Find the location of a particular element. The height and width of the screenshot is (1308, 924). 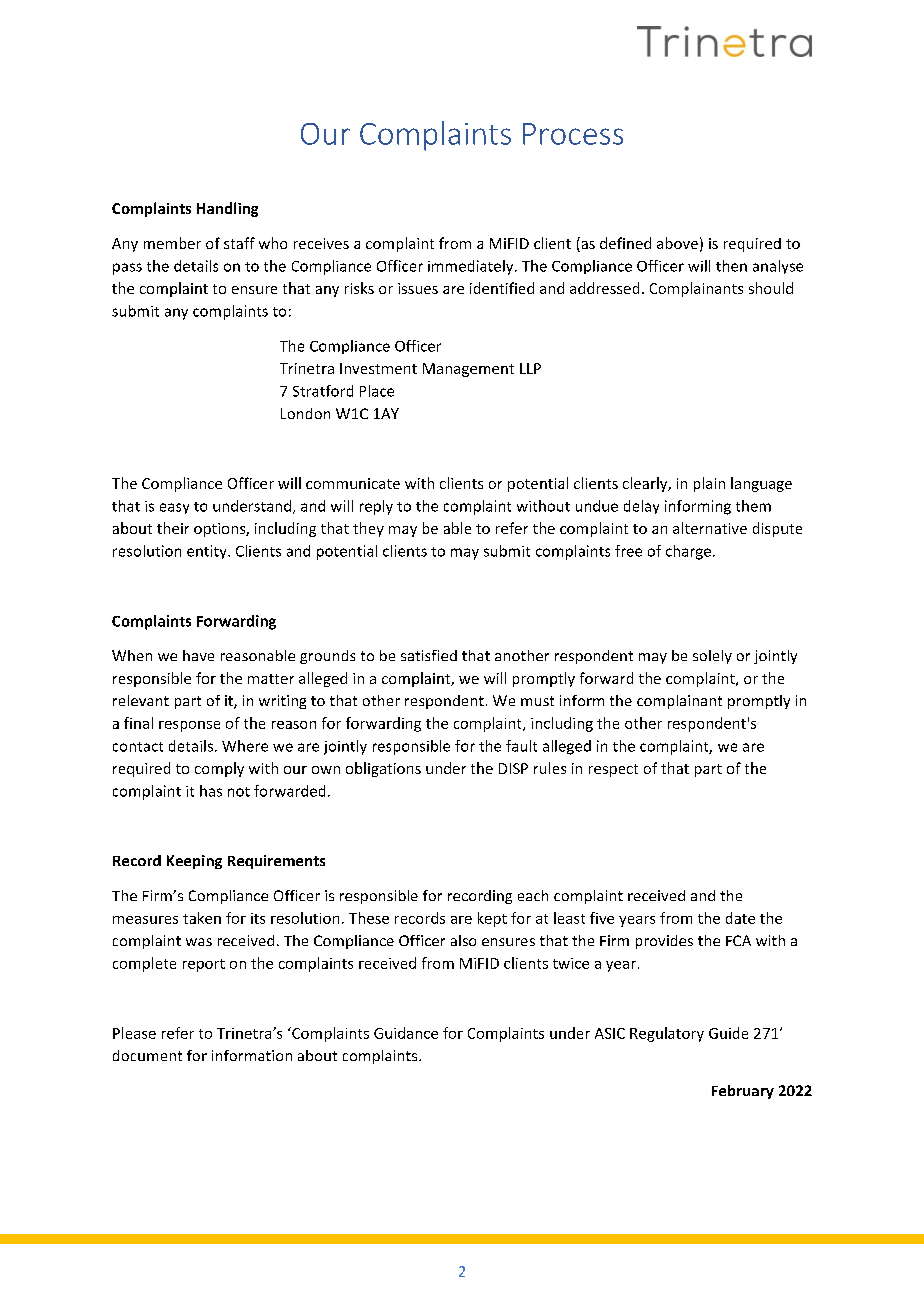

above is located at coordinates (677, 243).
